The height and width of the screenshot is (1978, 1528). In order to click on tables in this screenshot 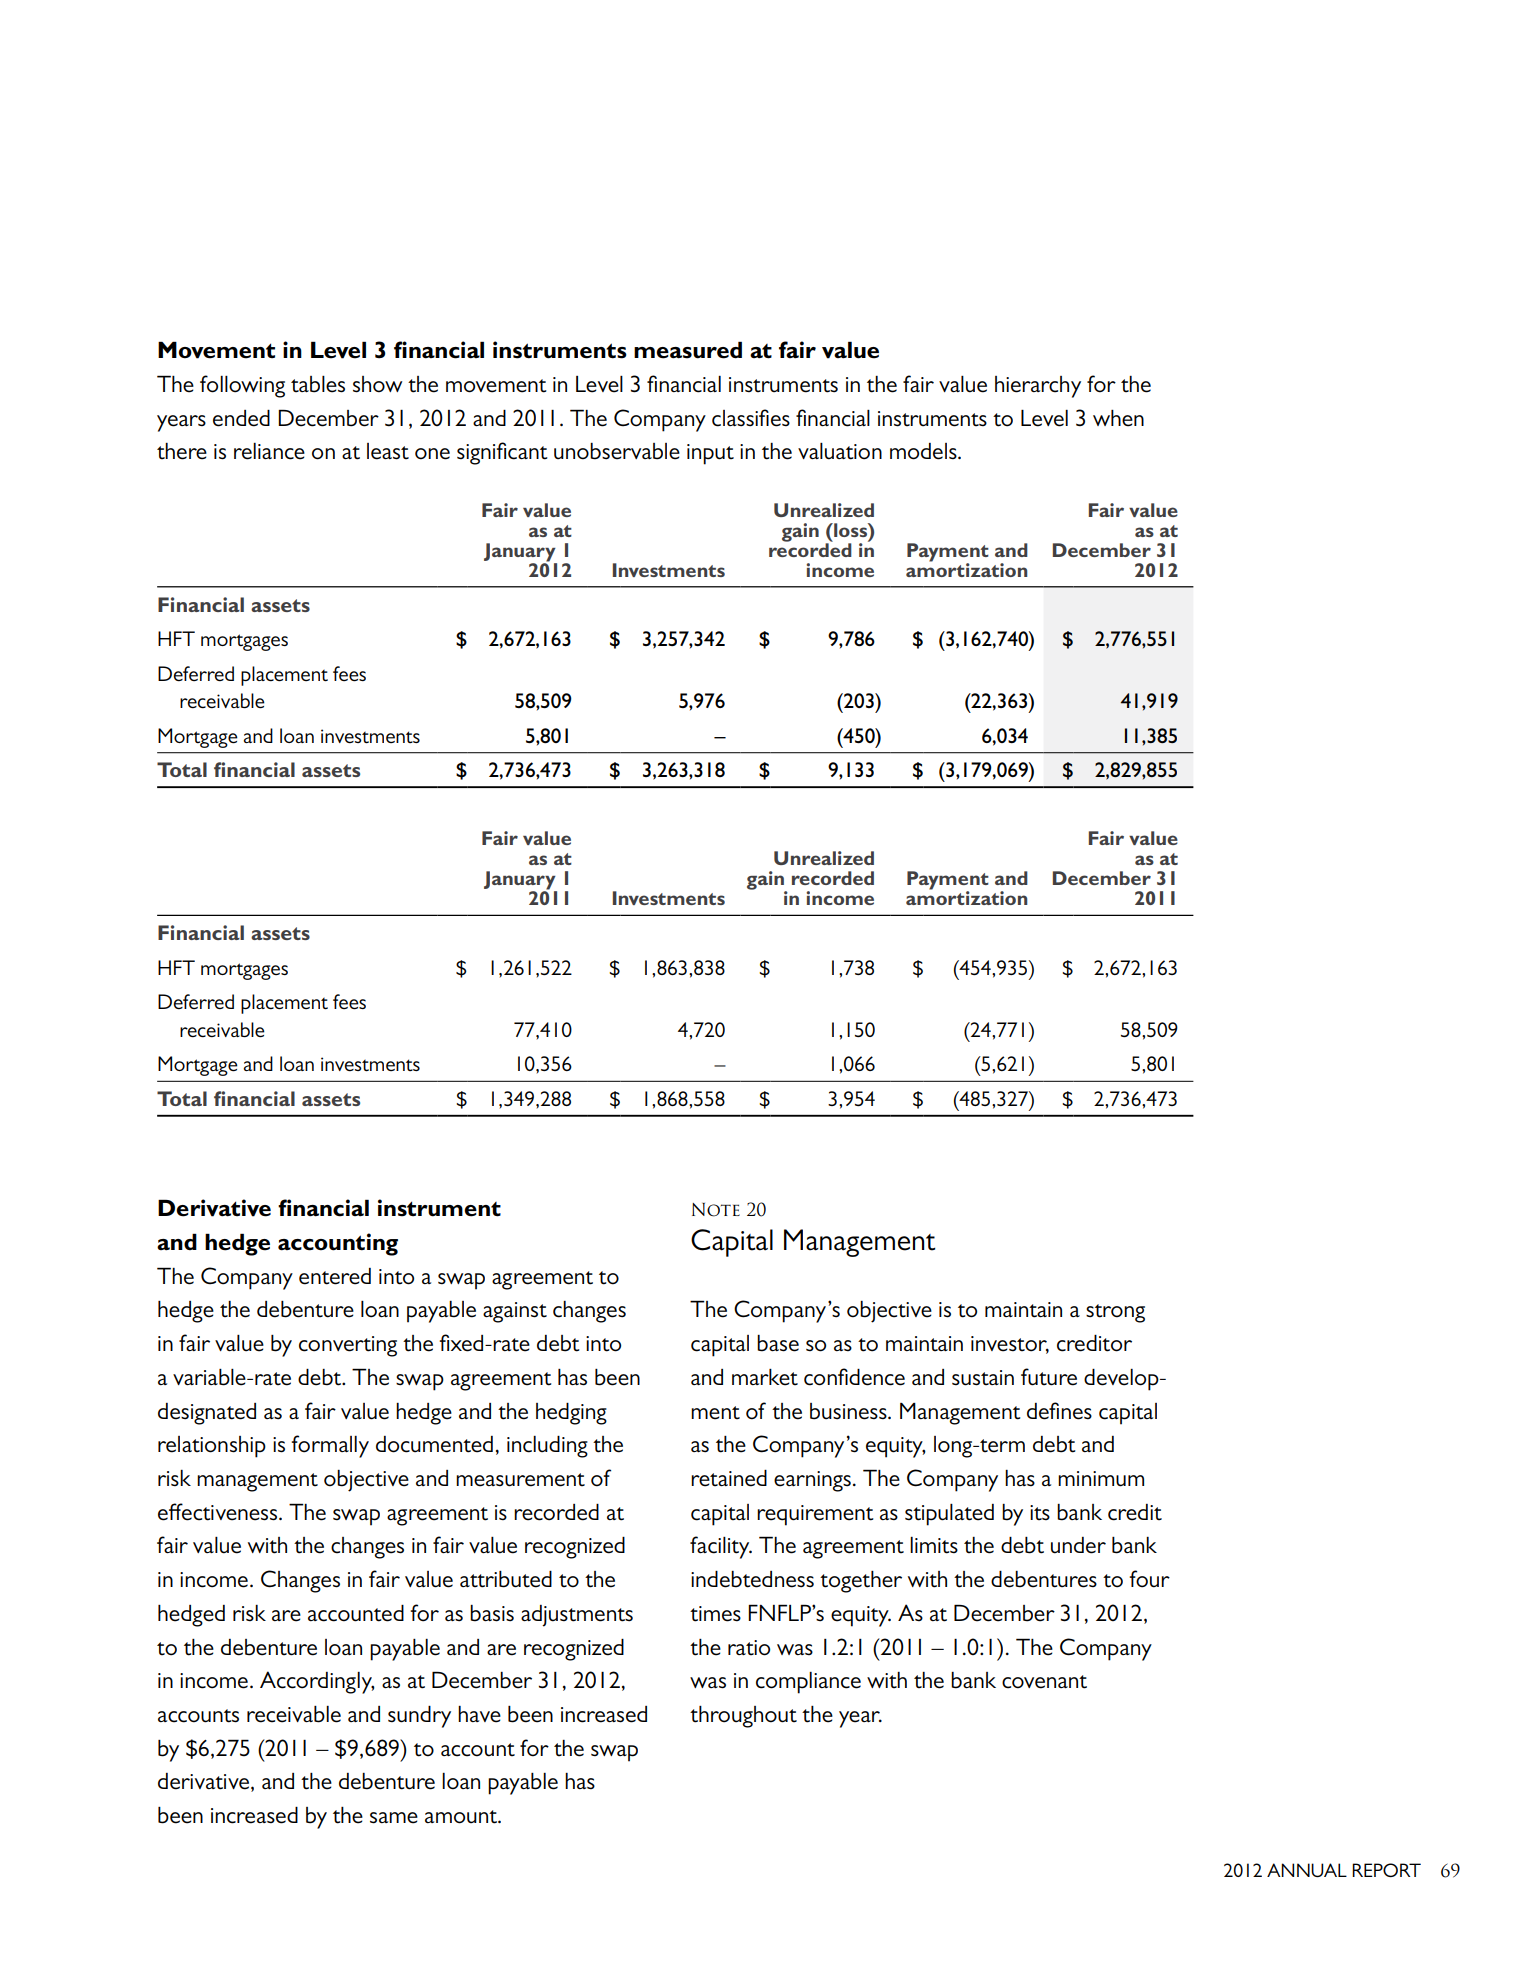, I will do `click(318, 384)`.
